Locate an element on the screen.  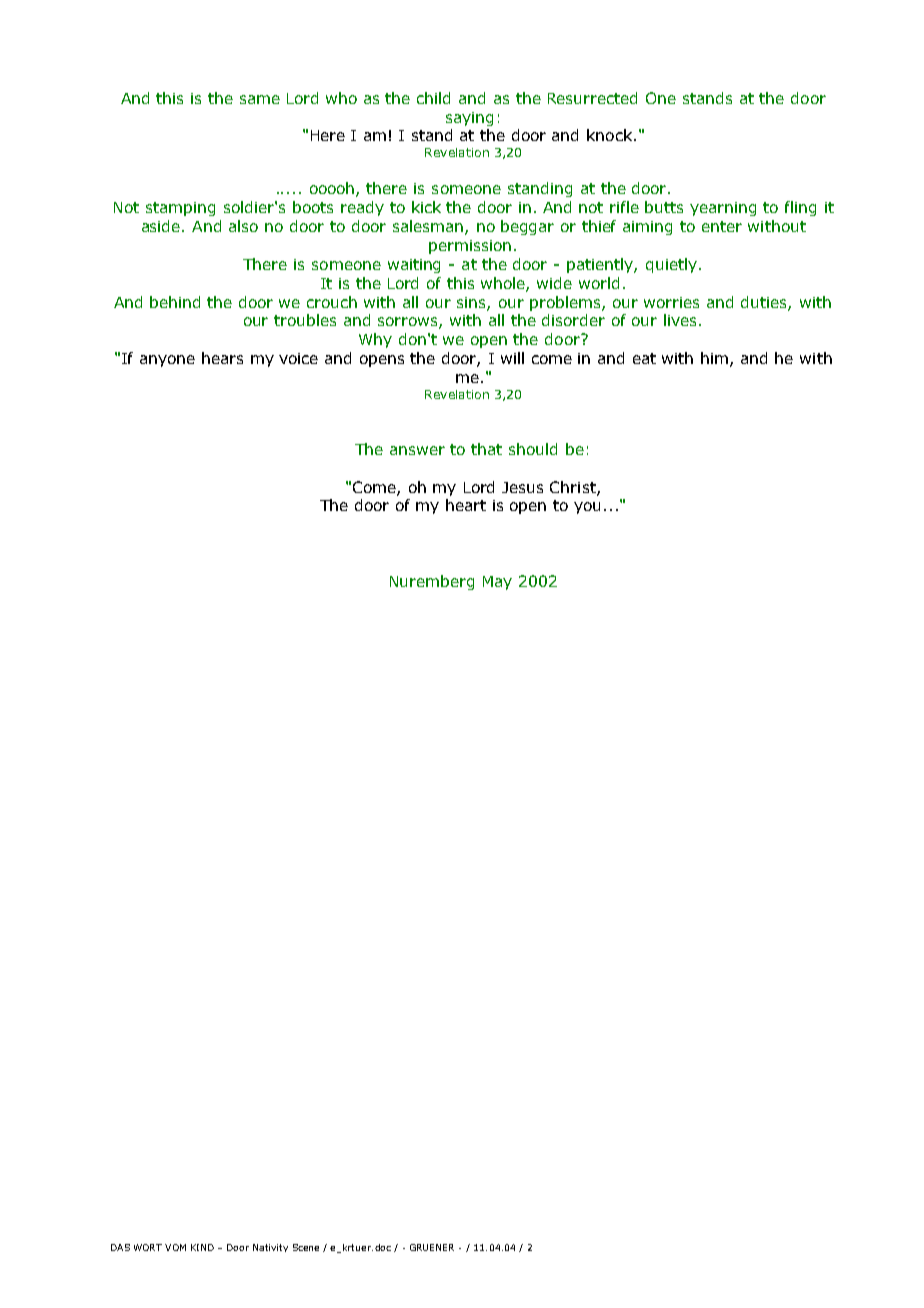
May is located at coordinates (497, 583).
